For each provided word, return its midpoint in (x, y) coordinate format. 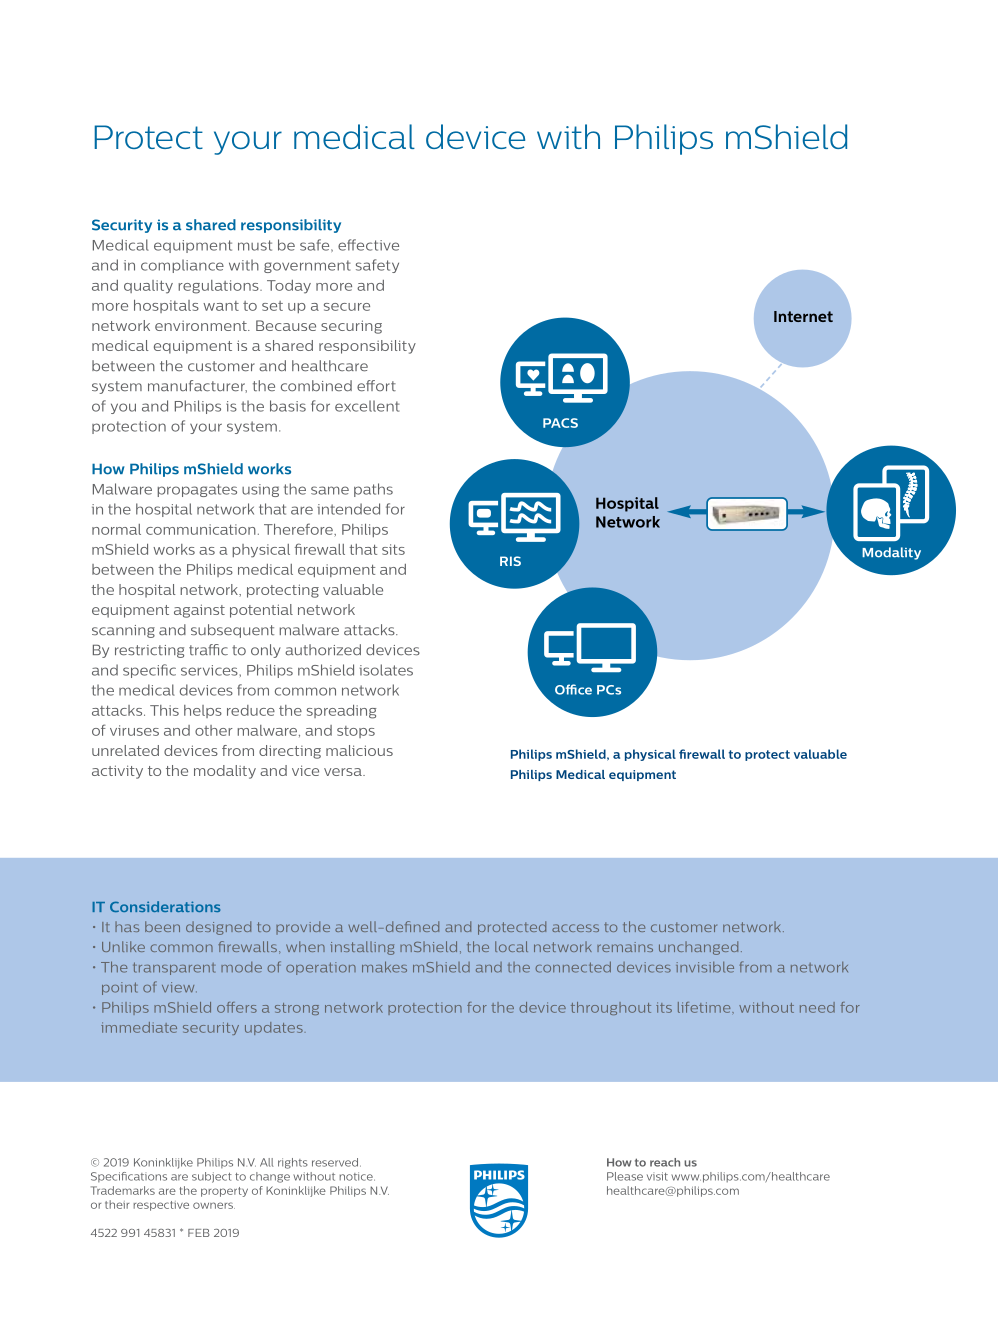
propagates (197, 490)
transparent (174, 968)
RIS (510, 561)
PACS (560, 423)
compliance (182, 266)
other (214, 730)
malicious (359, 750)
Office (573, 689)
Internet (803, 316)
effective (368, 245)
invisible (705, 967)
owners (214, 1205)
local (511, 946)
